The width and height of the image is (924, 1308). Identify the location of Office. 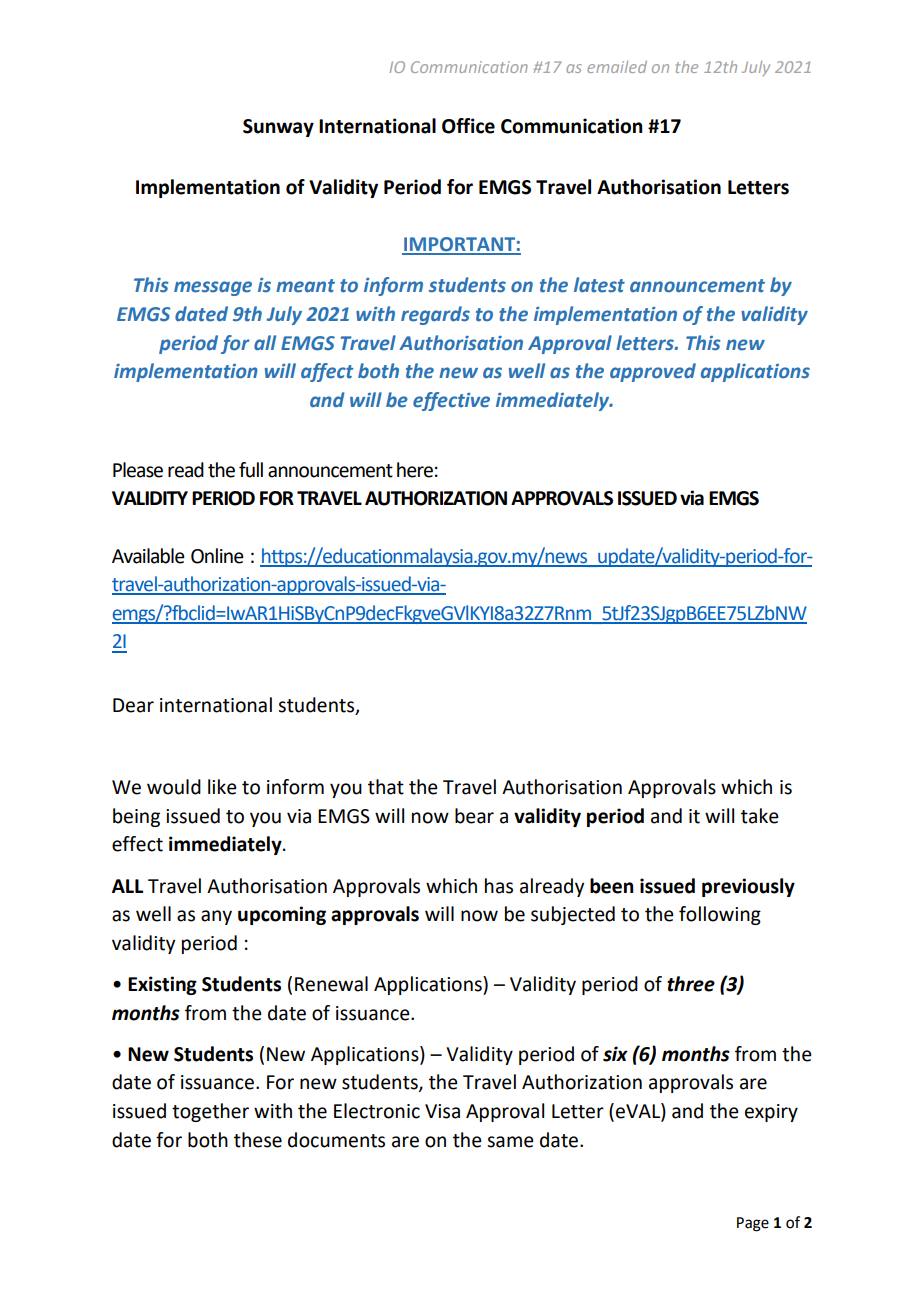
(468, 126).
